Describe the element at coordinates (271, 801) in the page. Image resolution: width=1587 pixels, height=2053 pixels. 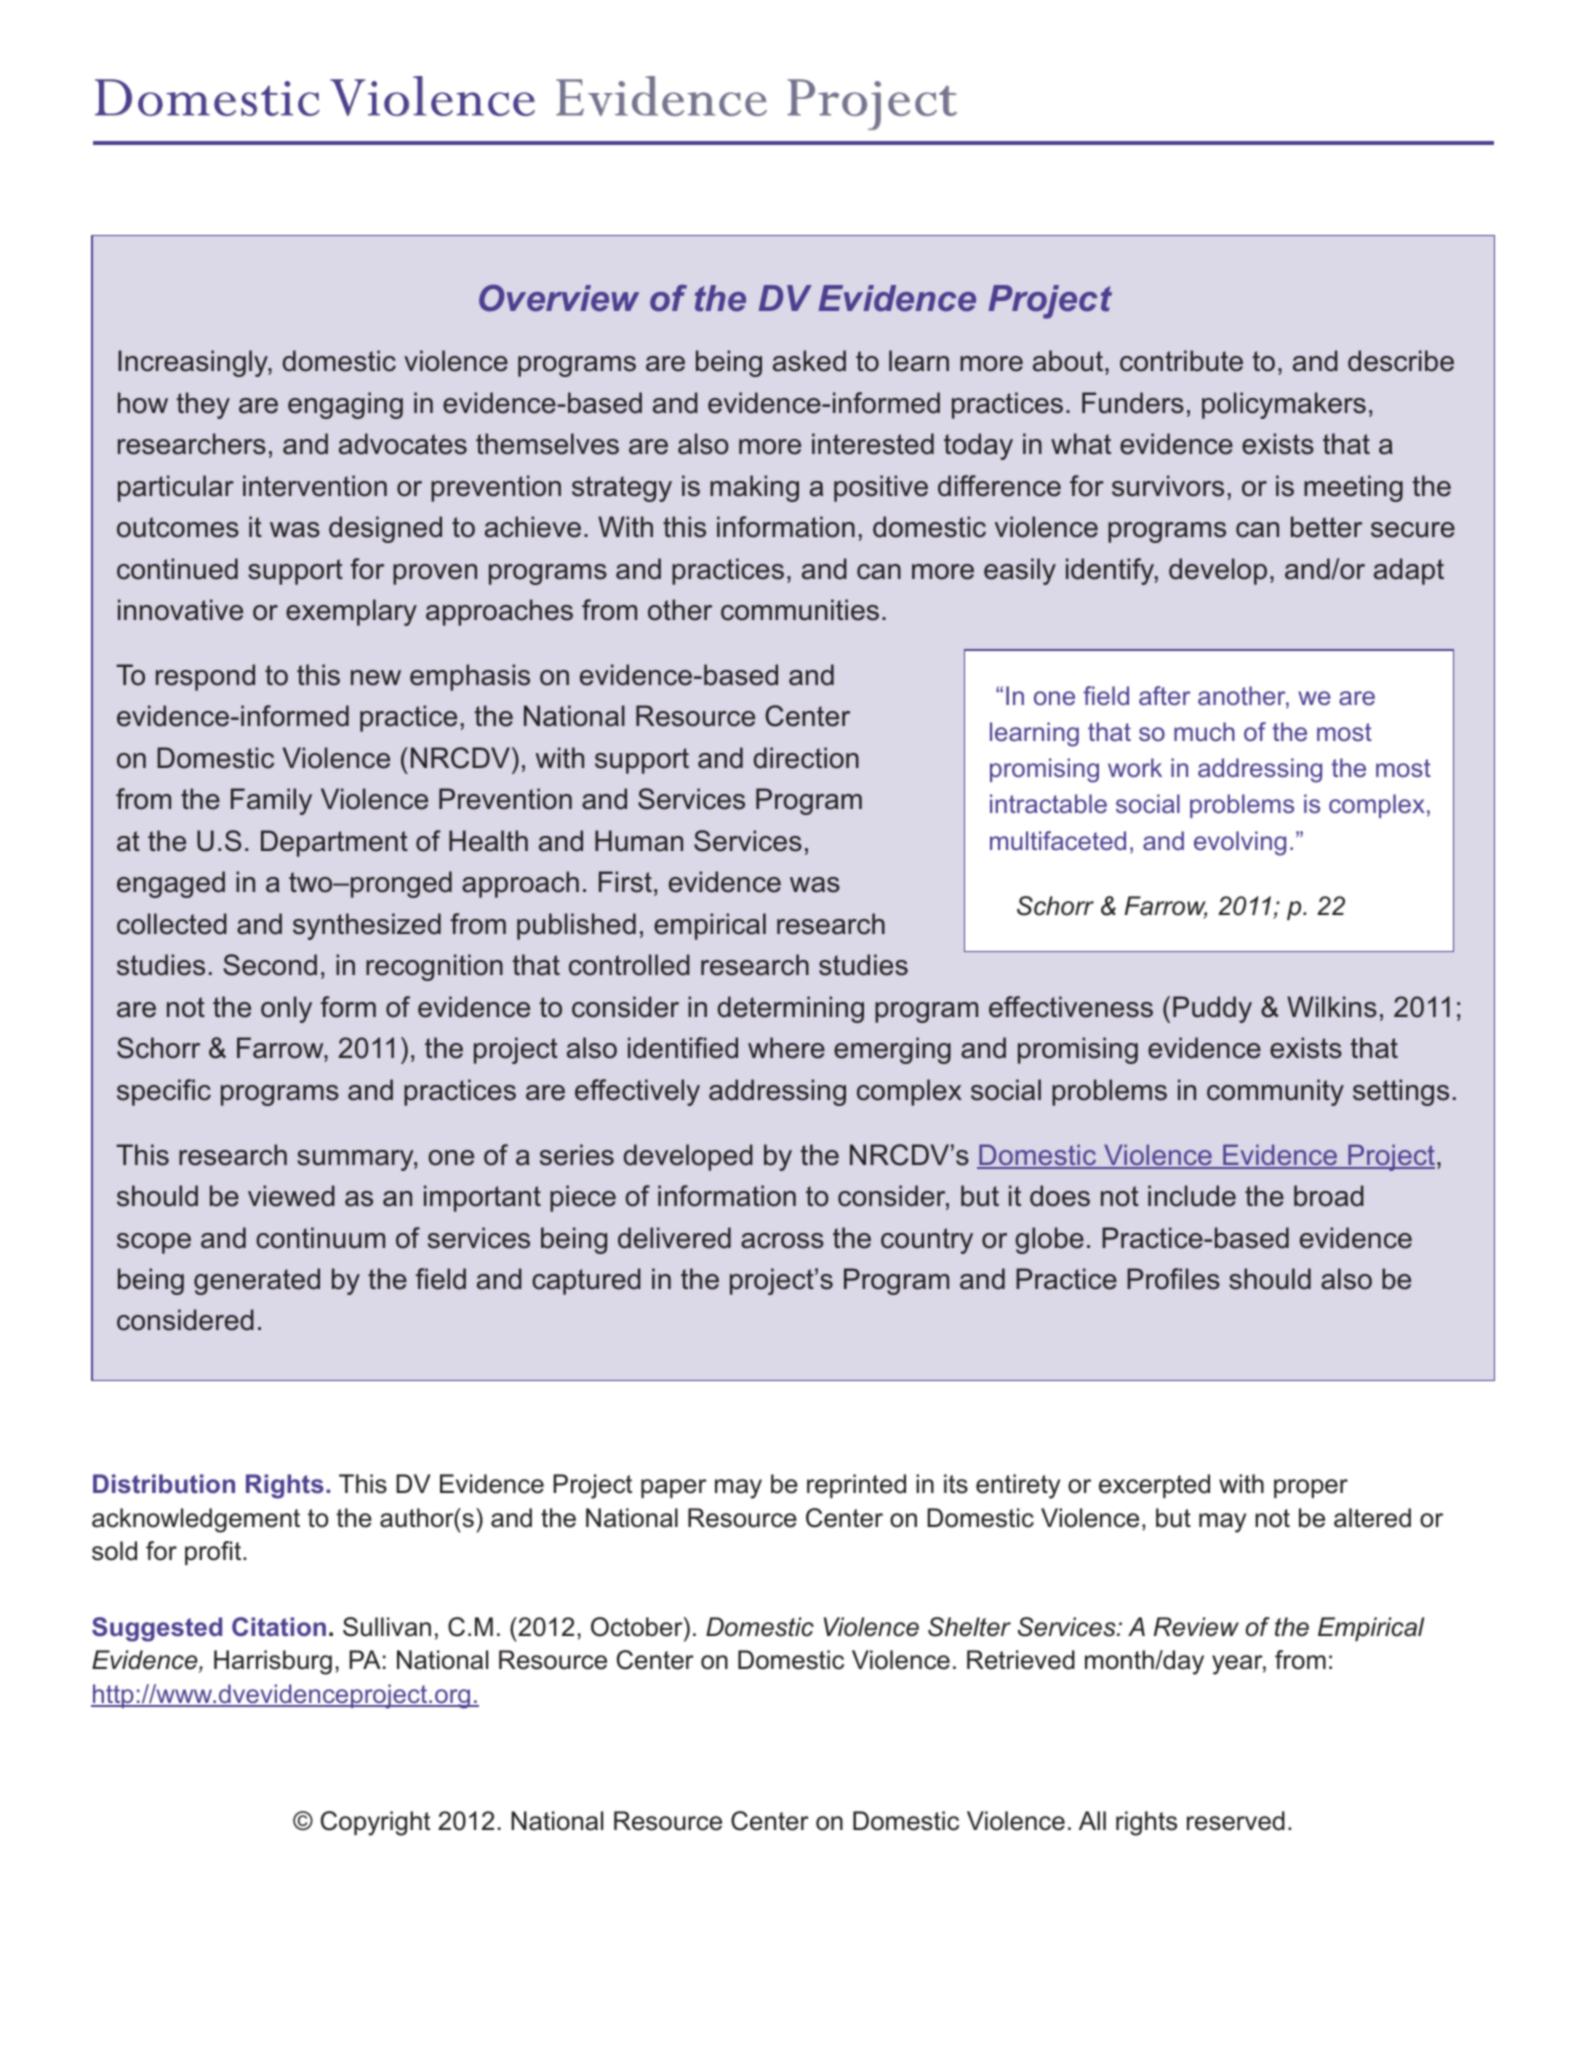
I see `Family` at that location.
